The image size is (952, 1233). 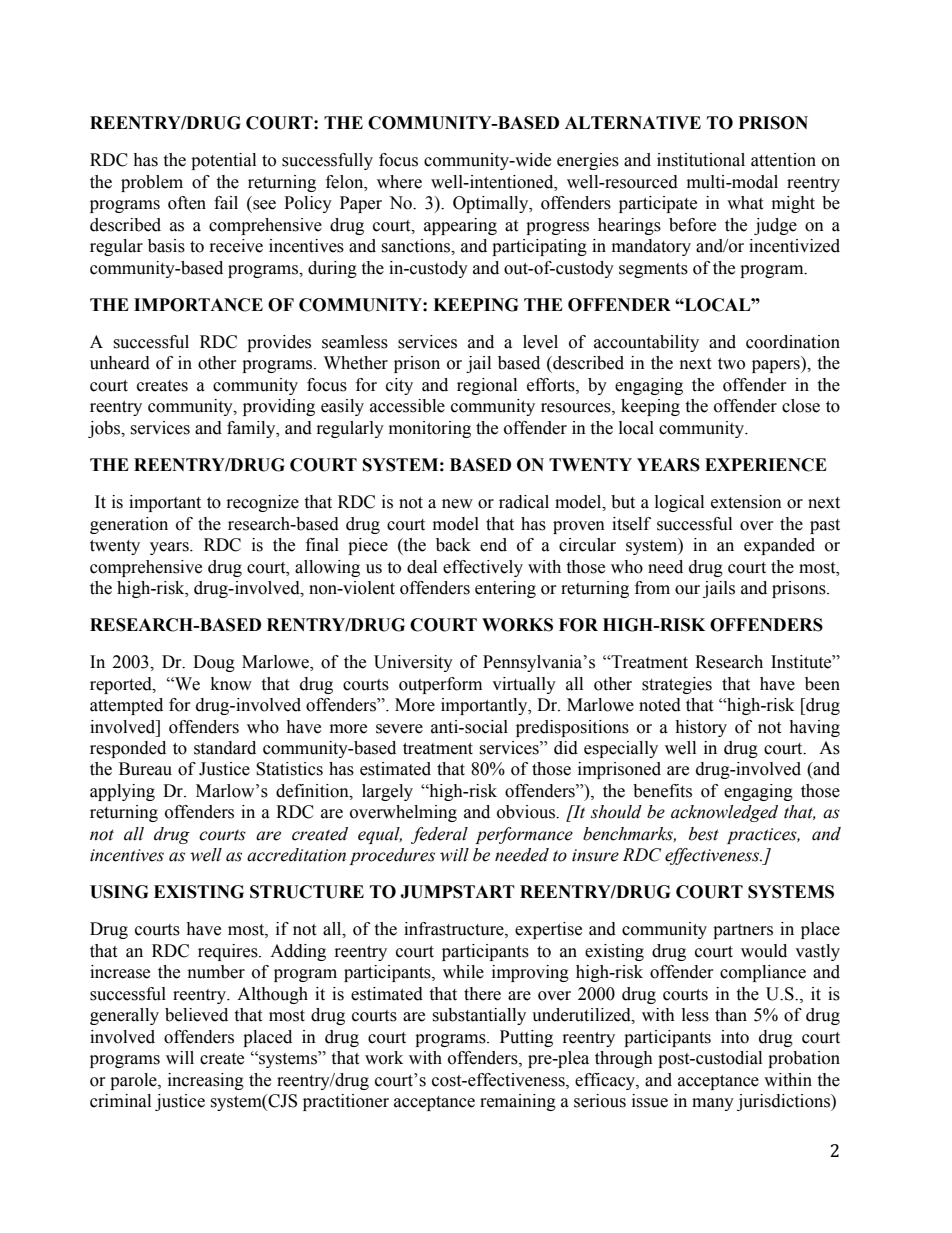 What do you see at coordinates (206, 1081) in the screenshot?
I see `increasing` at bounding box center [206, 1081].
